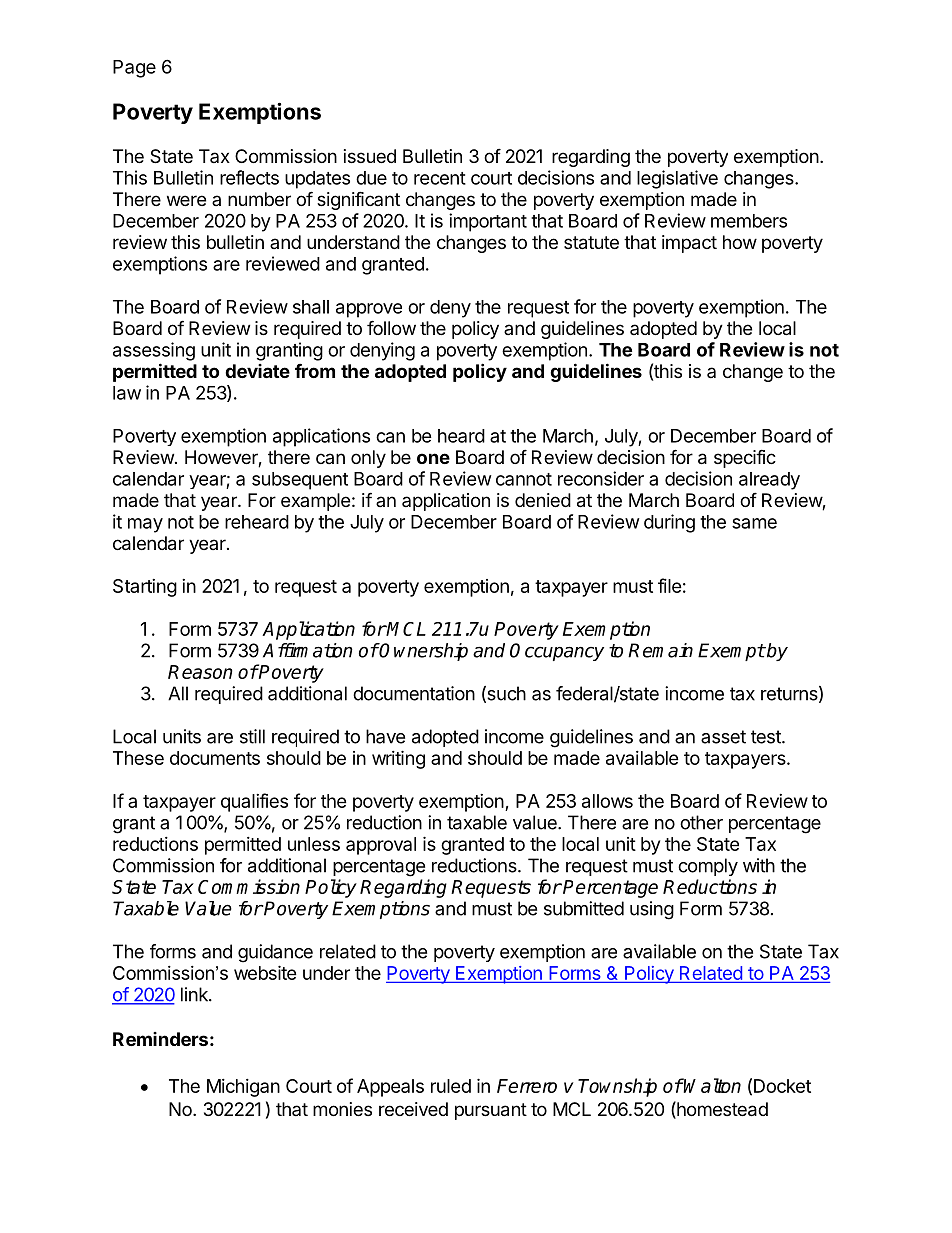 The width and height of the image is (952, 1233). I want to click on follow, so click(391, 327).
